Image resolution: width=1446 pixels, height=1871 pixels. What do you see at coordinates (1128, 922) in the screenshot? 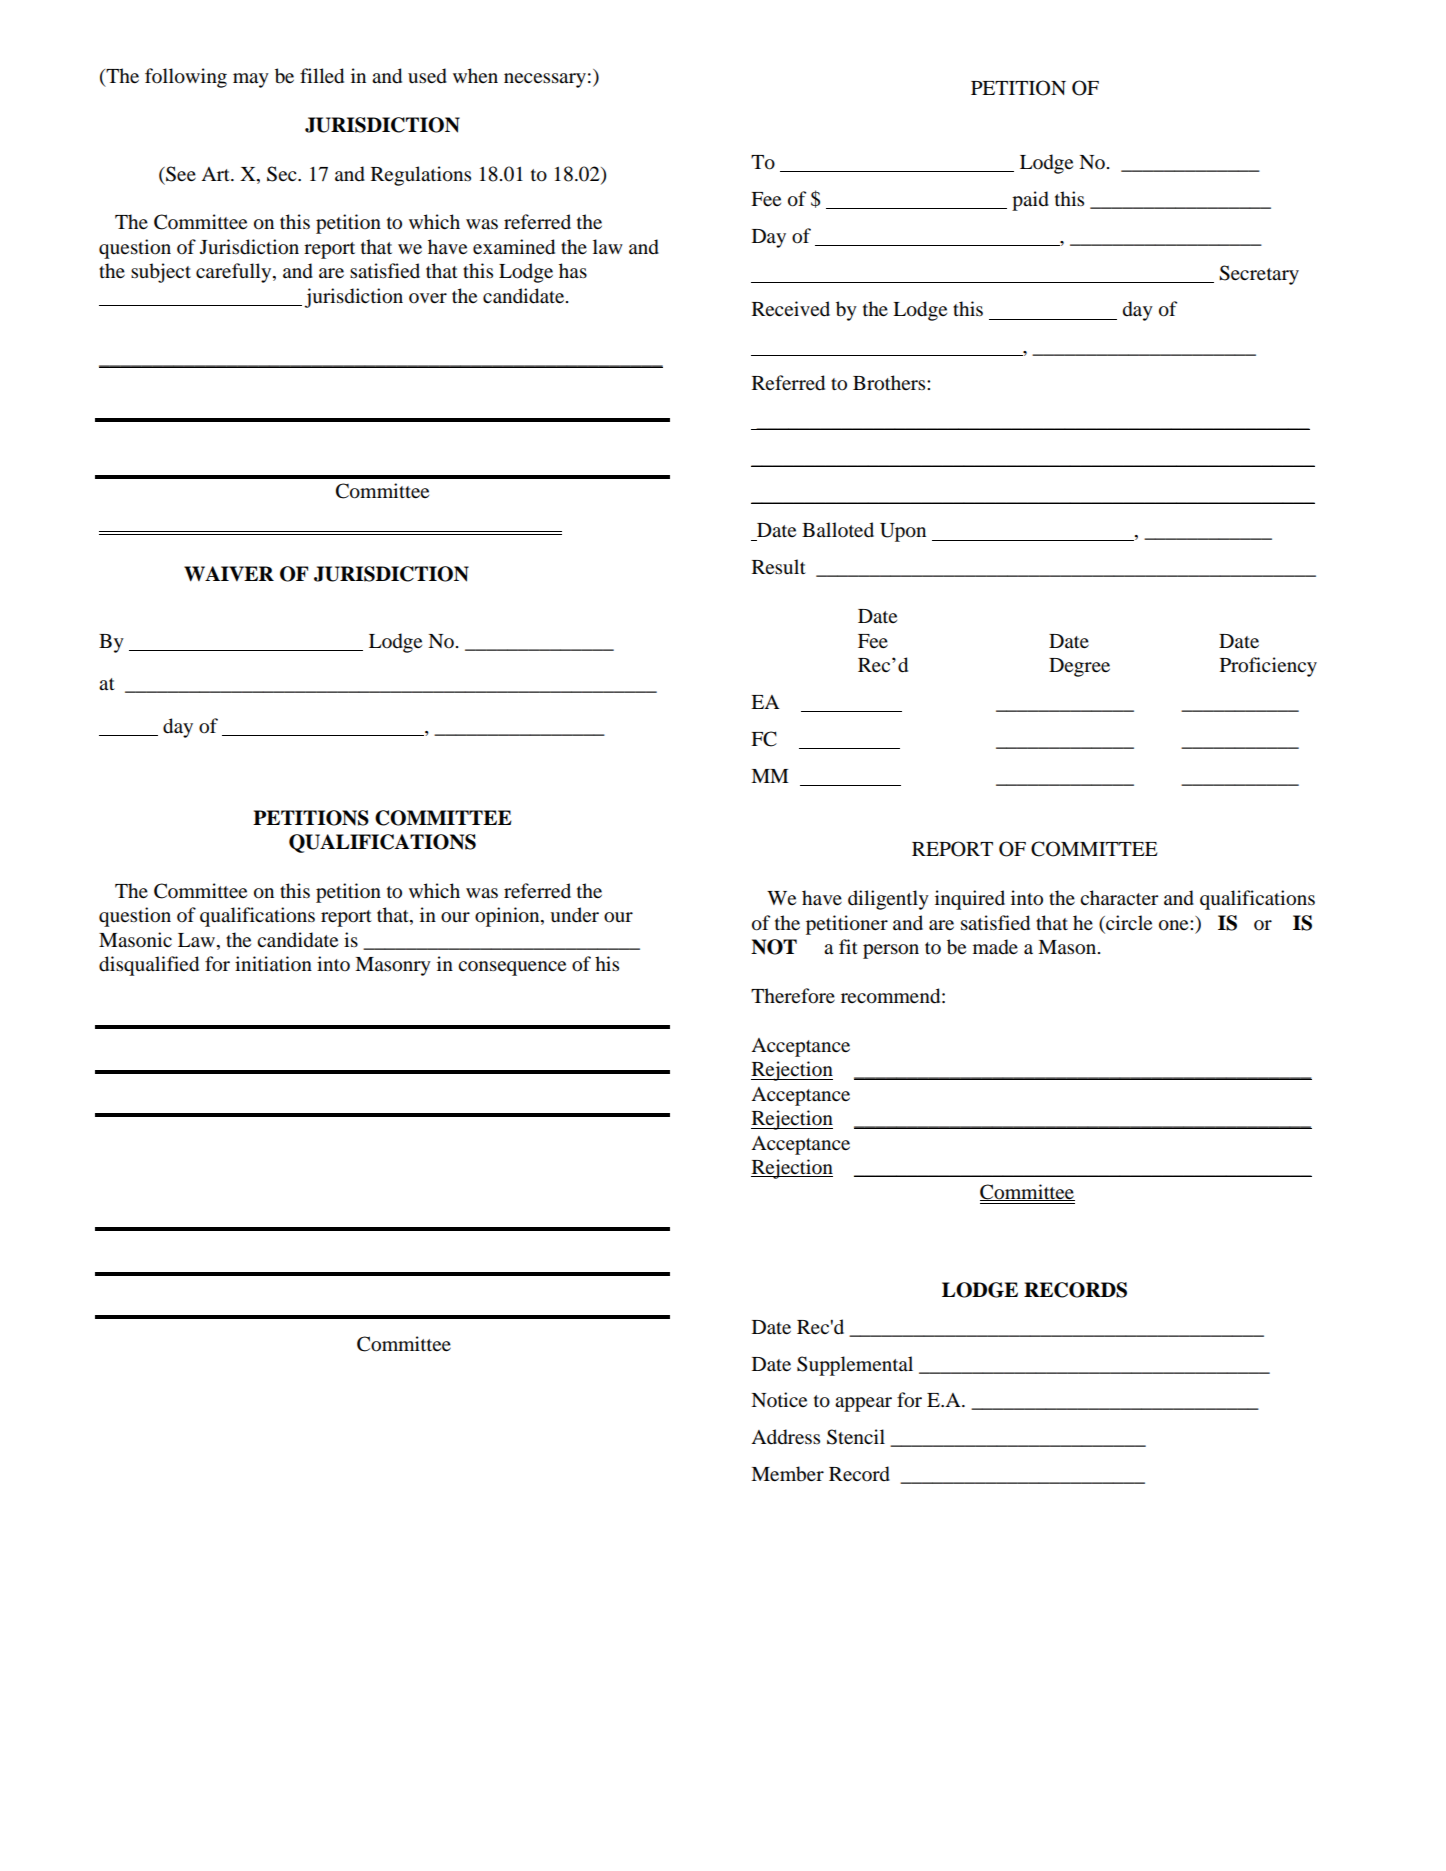
I see `circle` at bounding box center [1128, 922].
